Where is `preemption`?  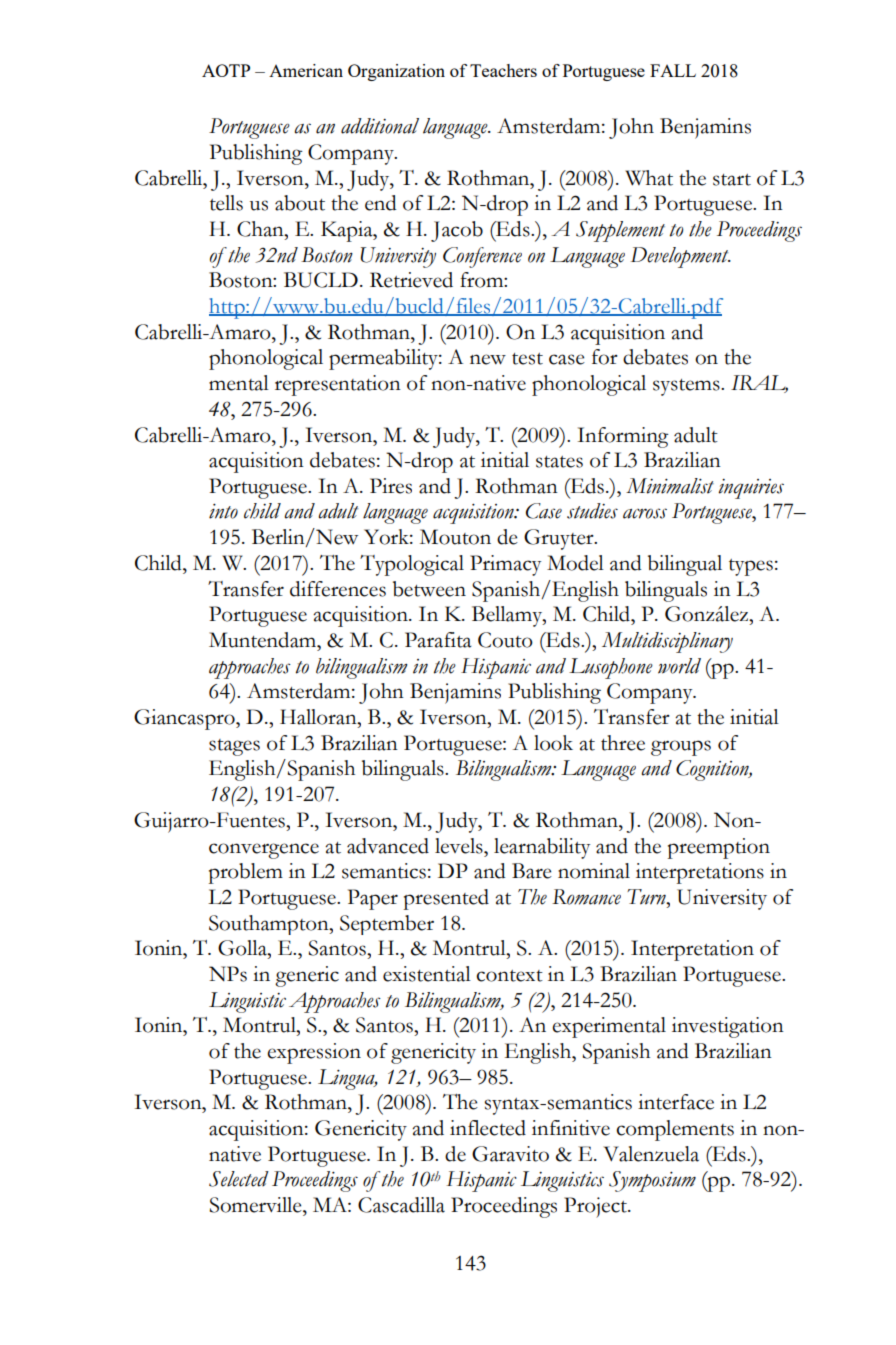 preemption is located at coordinates (719, 848).
